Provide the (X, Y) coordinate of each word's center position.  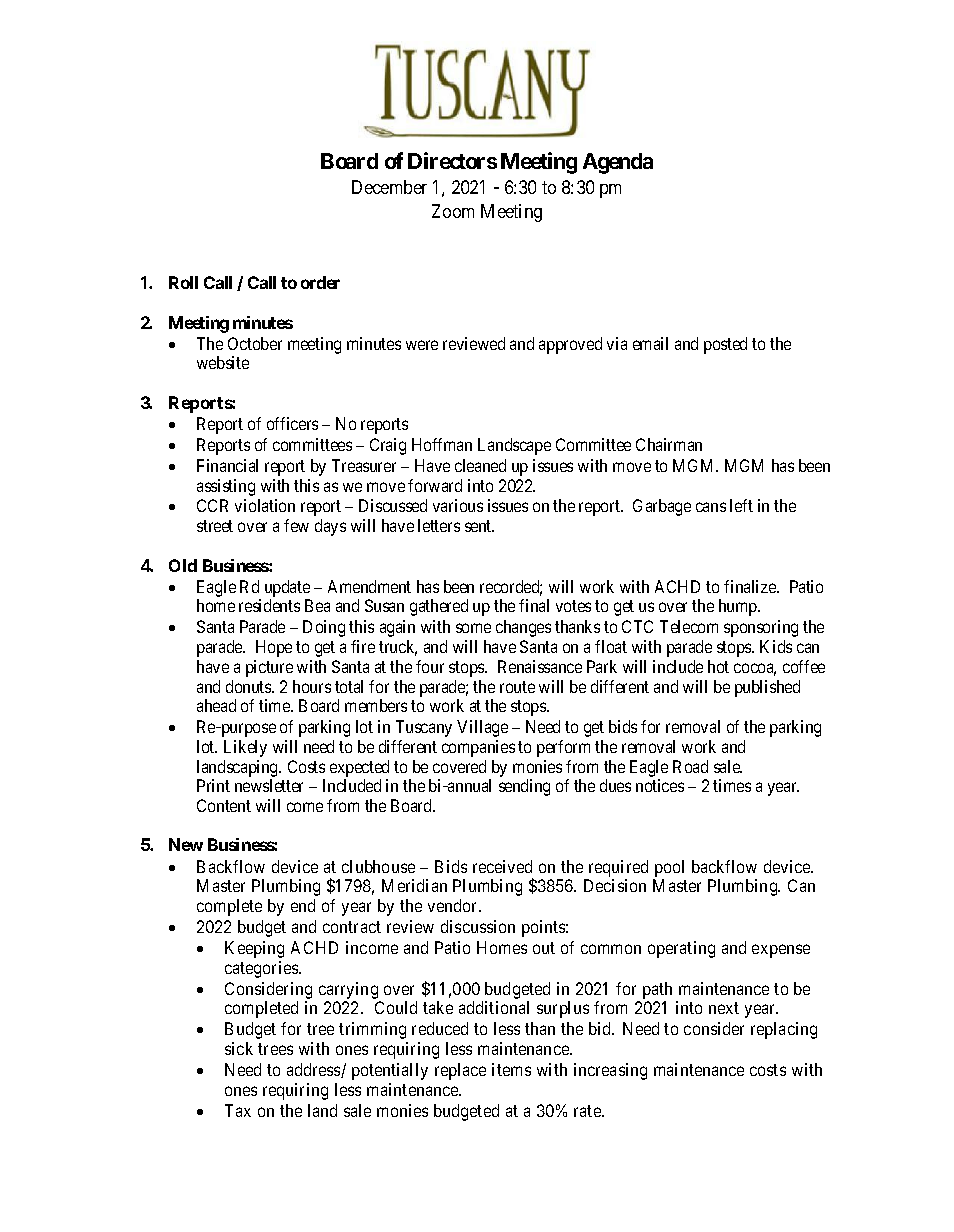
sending (524, 787)
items (511, 1069)
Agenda (618, 163)
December (389, 187)
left (741, 505)
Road (690, 766)
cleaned (480, 465)
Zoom (453, 211)
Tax (238, 1110)
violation (265, 505)
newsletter (269, 785)
